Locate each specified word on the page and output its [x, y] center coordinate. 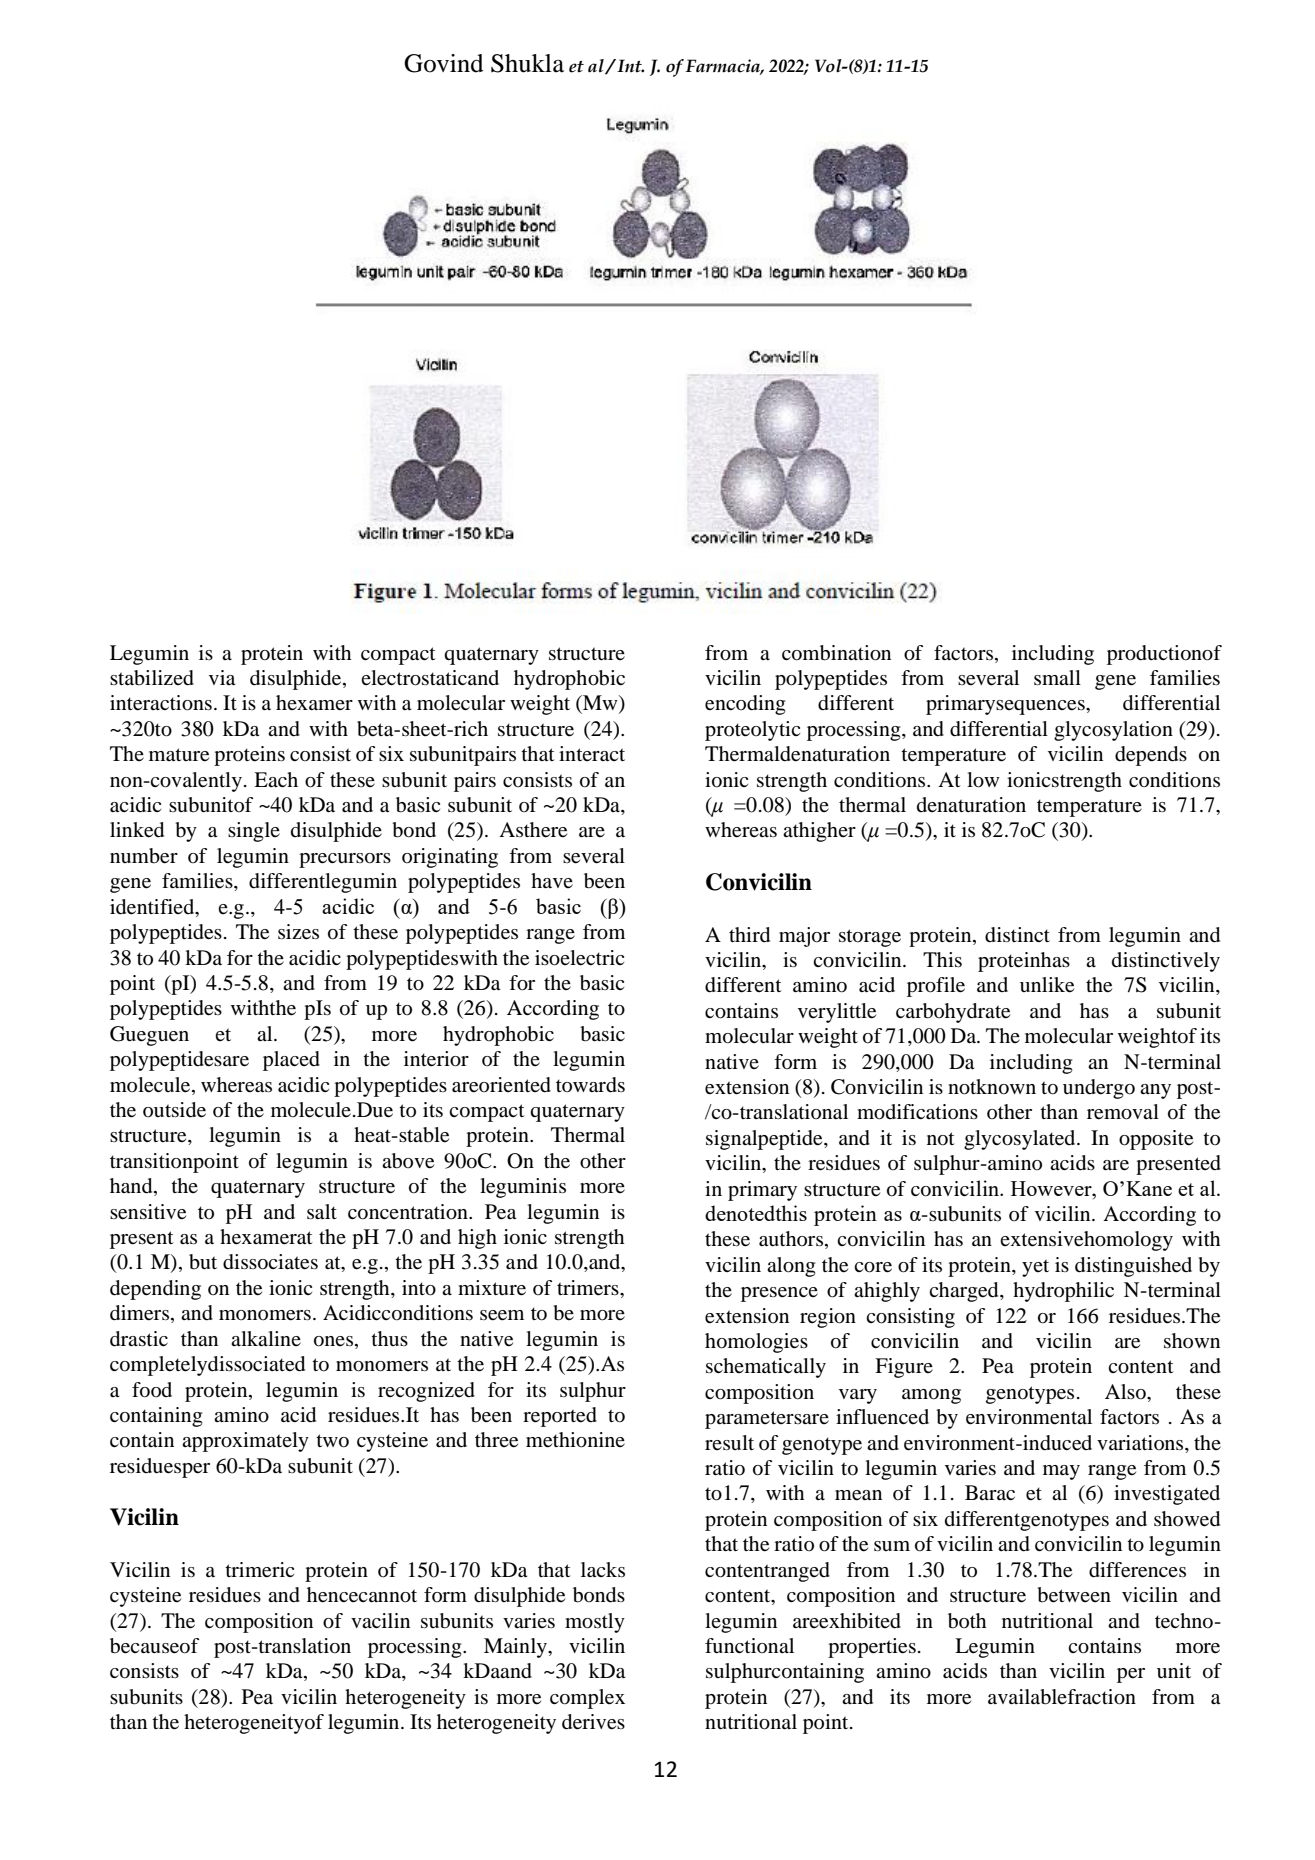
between [1074, 1595]
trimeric [259, 1570]
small [1057, 677]
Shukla [527, 63]
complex [587, 1699]
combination [836, 653]
